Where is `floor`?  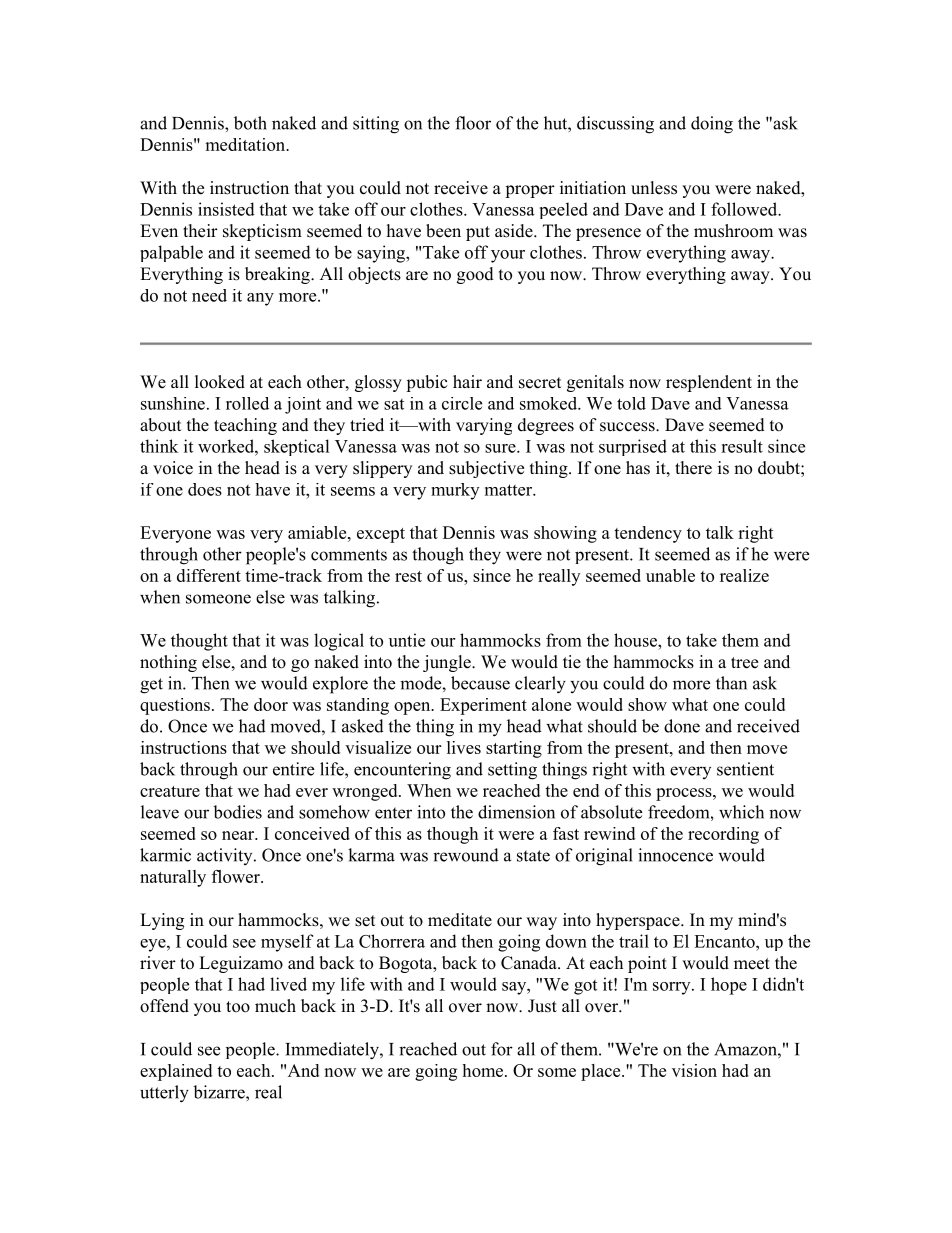 floor is located at coordinates (473, 123).
